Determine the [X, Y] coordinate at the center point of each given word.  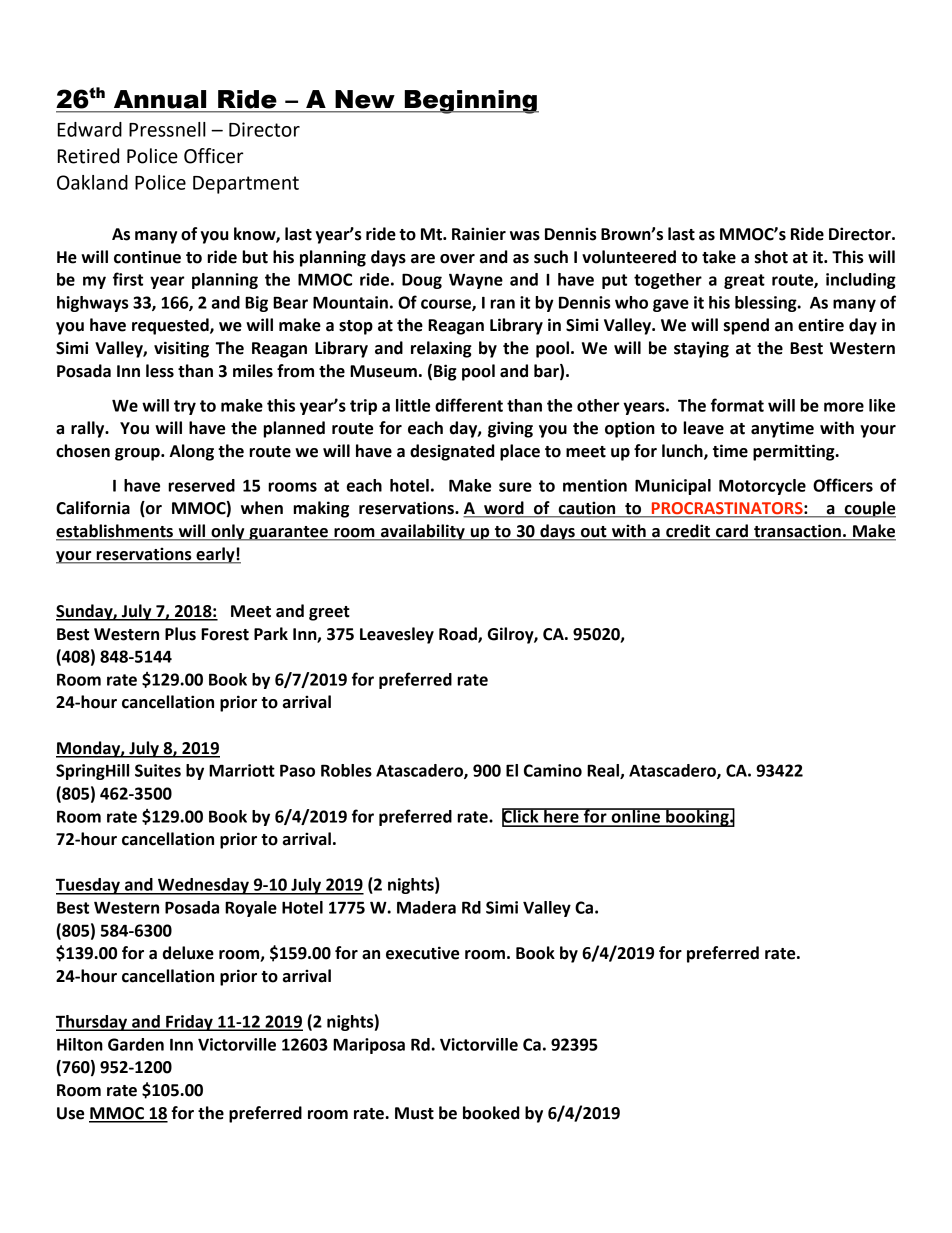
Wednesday [203, 886]
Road [459, 635]
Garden [136, 1044]
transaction [797, 532]
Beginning [470, 102]
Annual [160, 99]
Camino [553, 770]
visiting [181, 349]
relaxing [441, 349]
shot [771, 257]
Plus [180, 634]
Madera [426, 907]
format [737, 405]
